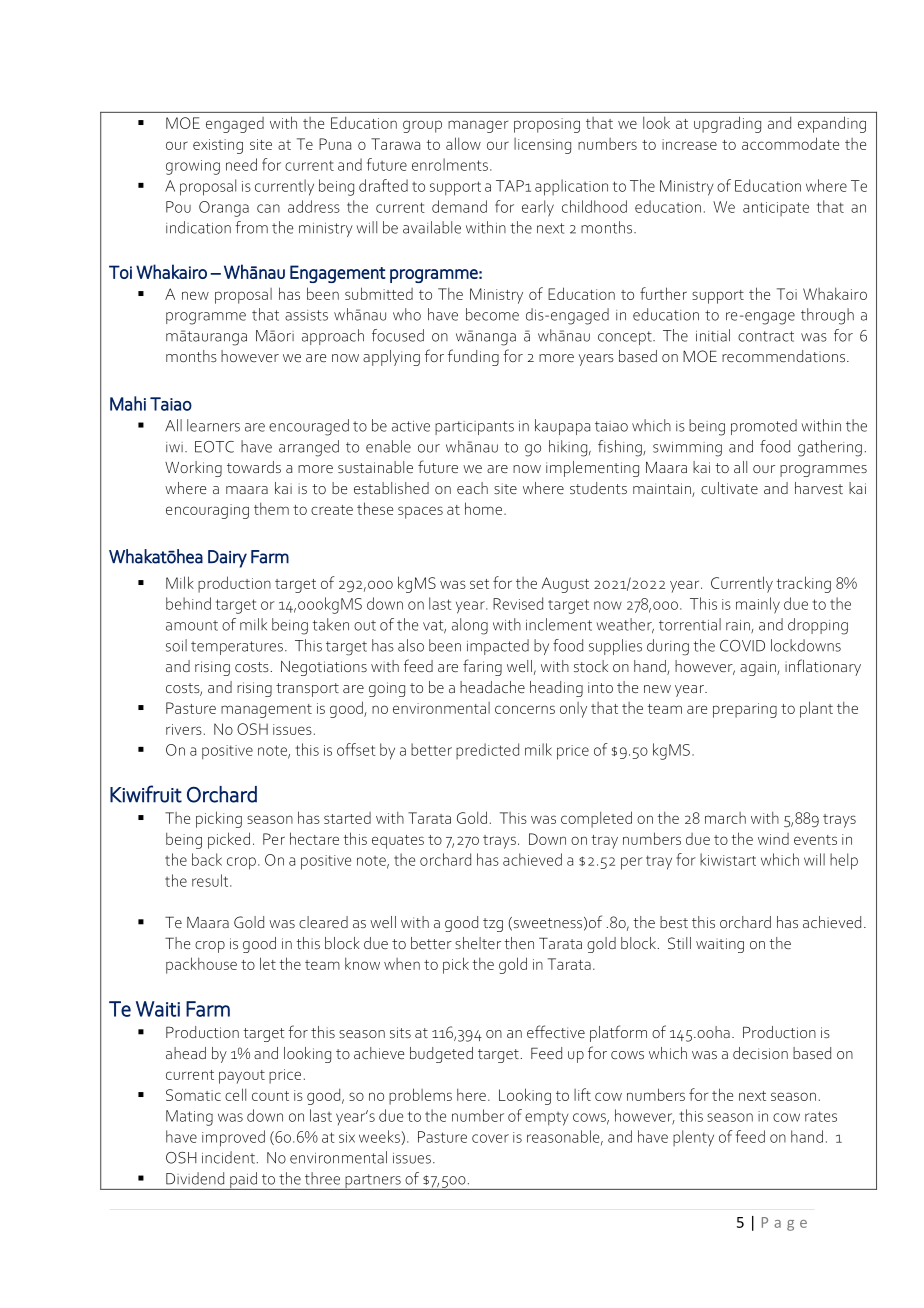 The width and height of the document is (924, 1308). Describe the element at coordinates (498, 647) in the document. I see `impacted` at that location.
